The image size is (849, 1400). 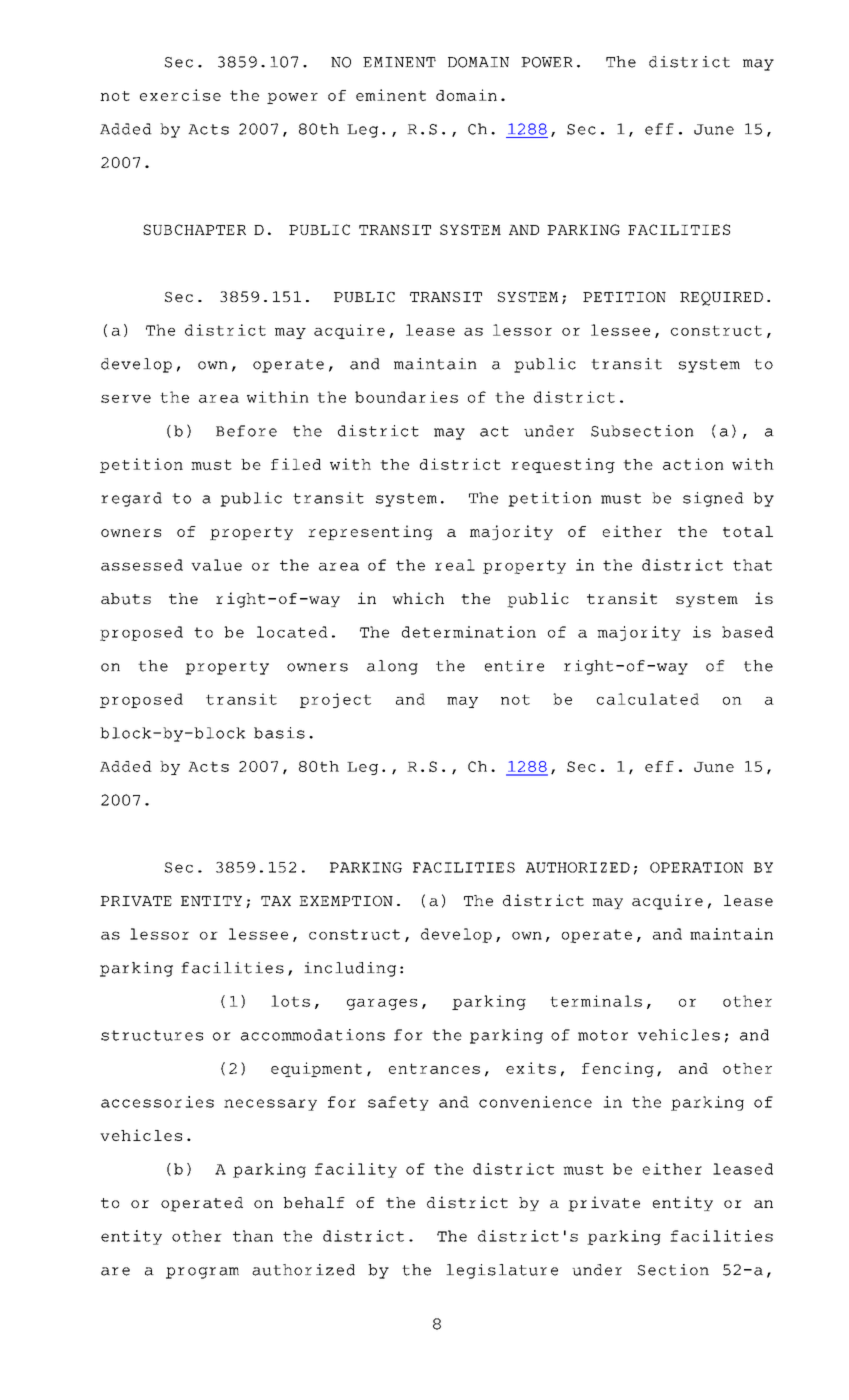 I want to click on entrances, so click(x=434, y=1068).
